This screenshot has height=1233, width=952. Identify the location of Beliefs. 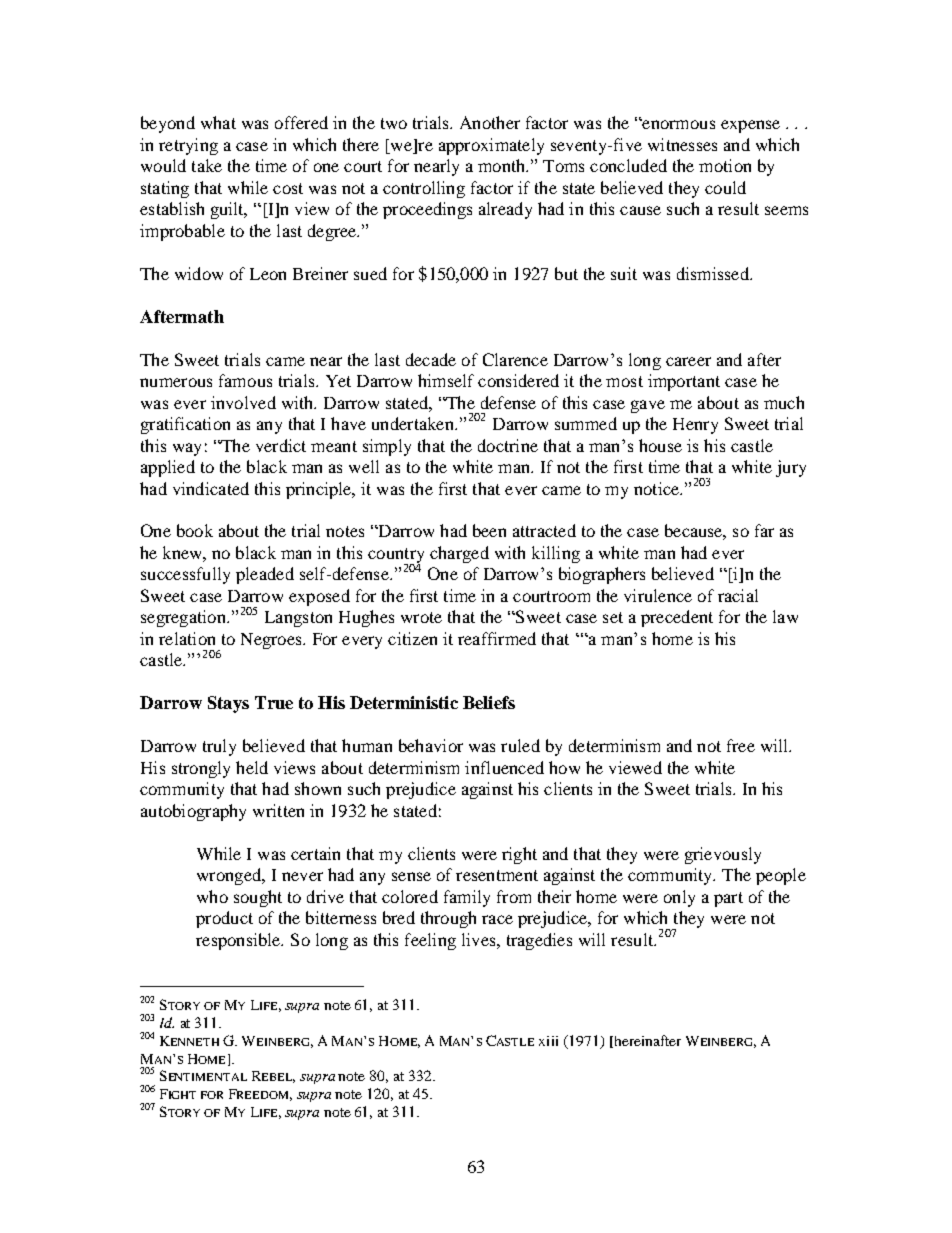
(489, 702).
